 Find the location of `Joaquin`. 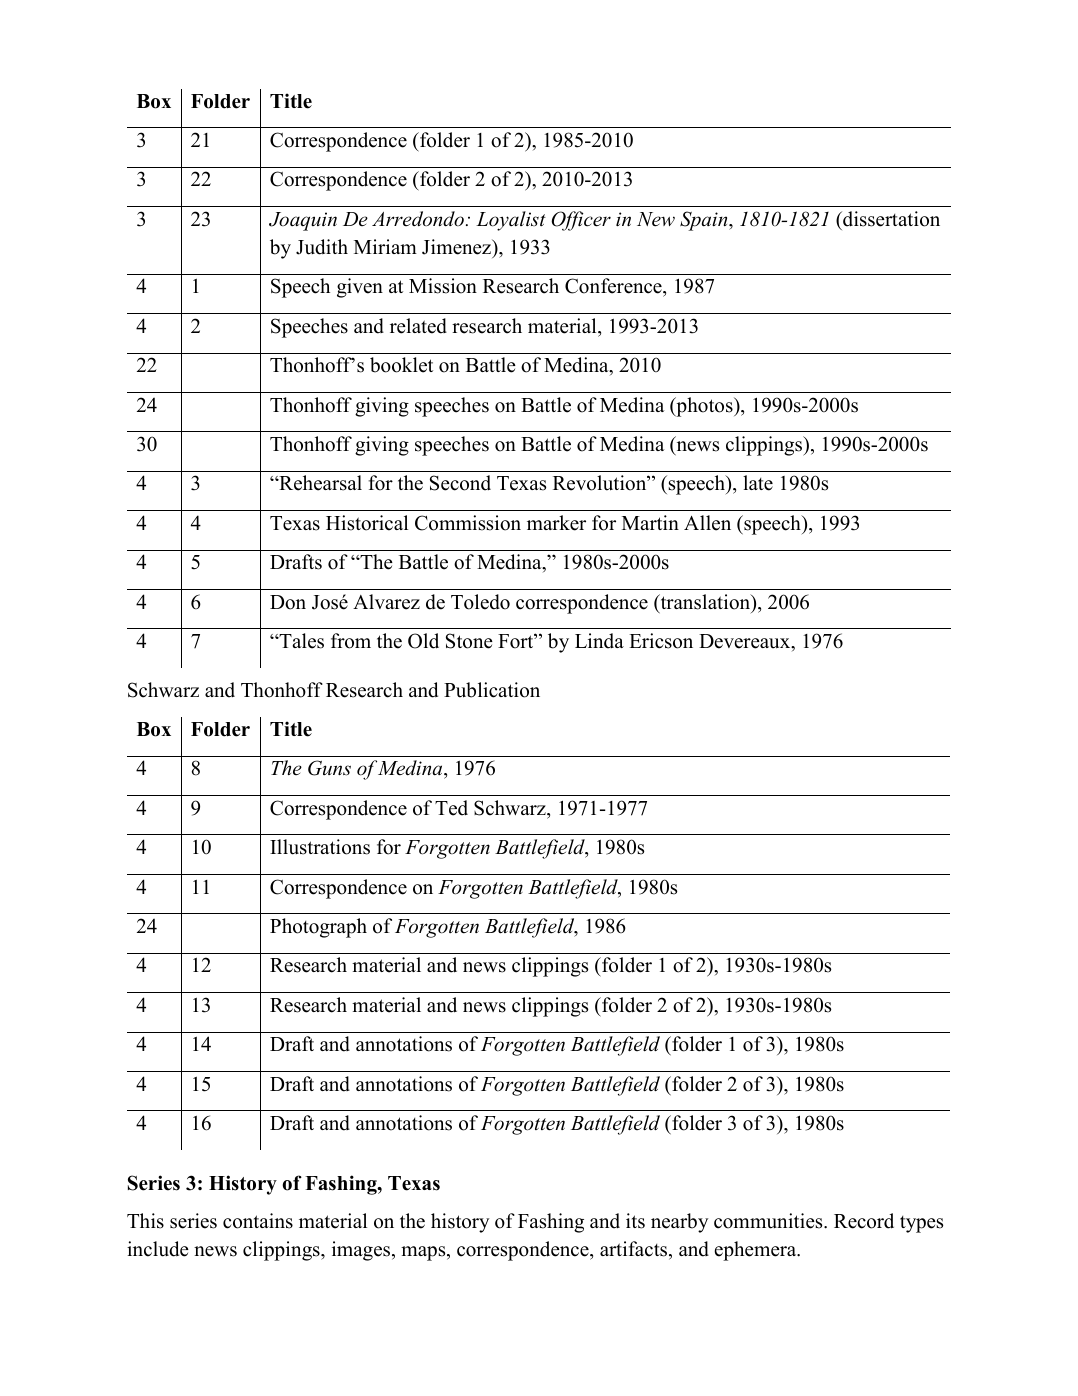

Joaquin is located at coordinates (303, 221).
